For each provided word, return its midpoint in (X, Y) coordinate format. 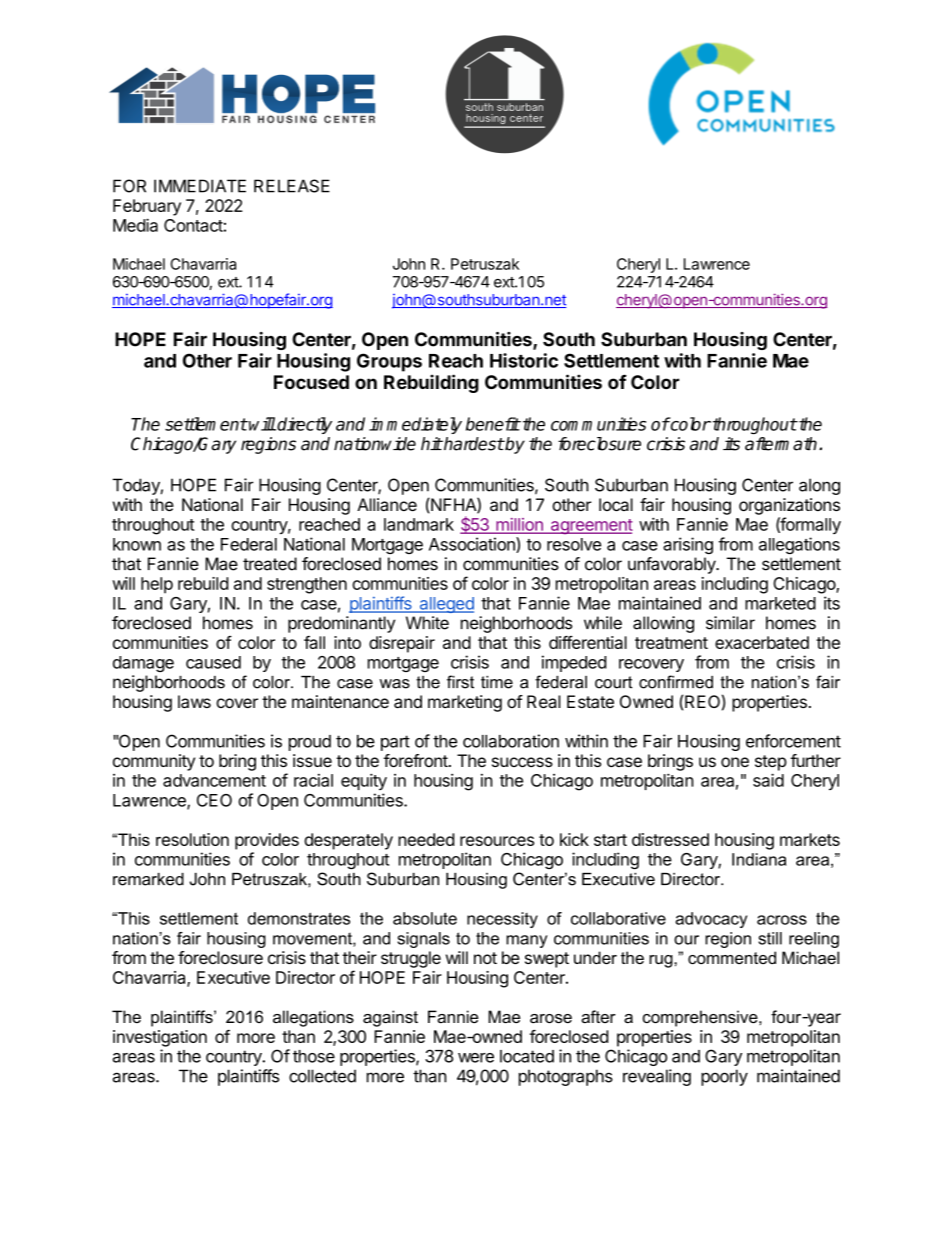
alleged (445, 605)
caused (213, 662)
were (476, 1058)
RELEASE (292, 186)
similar (730, 623)
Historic (524, 360)
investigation (160, 1038)
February (147, 207)
